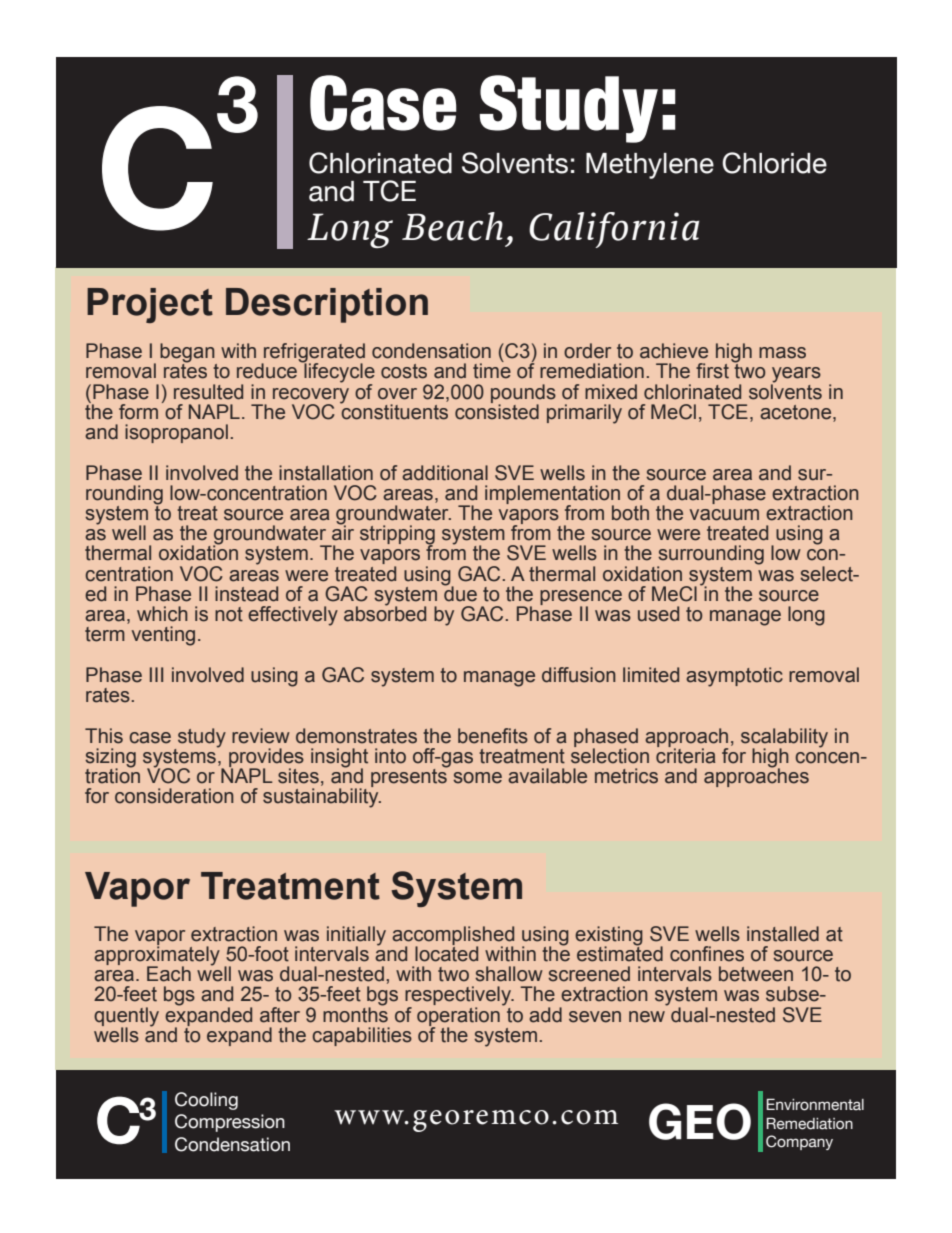 This page has width=952, height=1233. What do you see at coordinates (176, 433) in the page?
I see `isopropanol` at bounding box center [176, 433].
